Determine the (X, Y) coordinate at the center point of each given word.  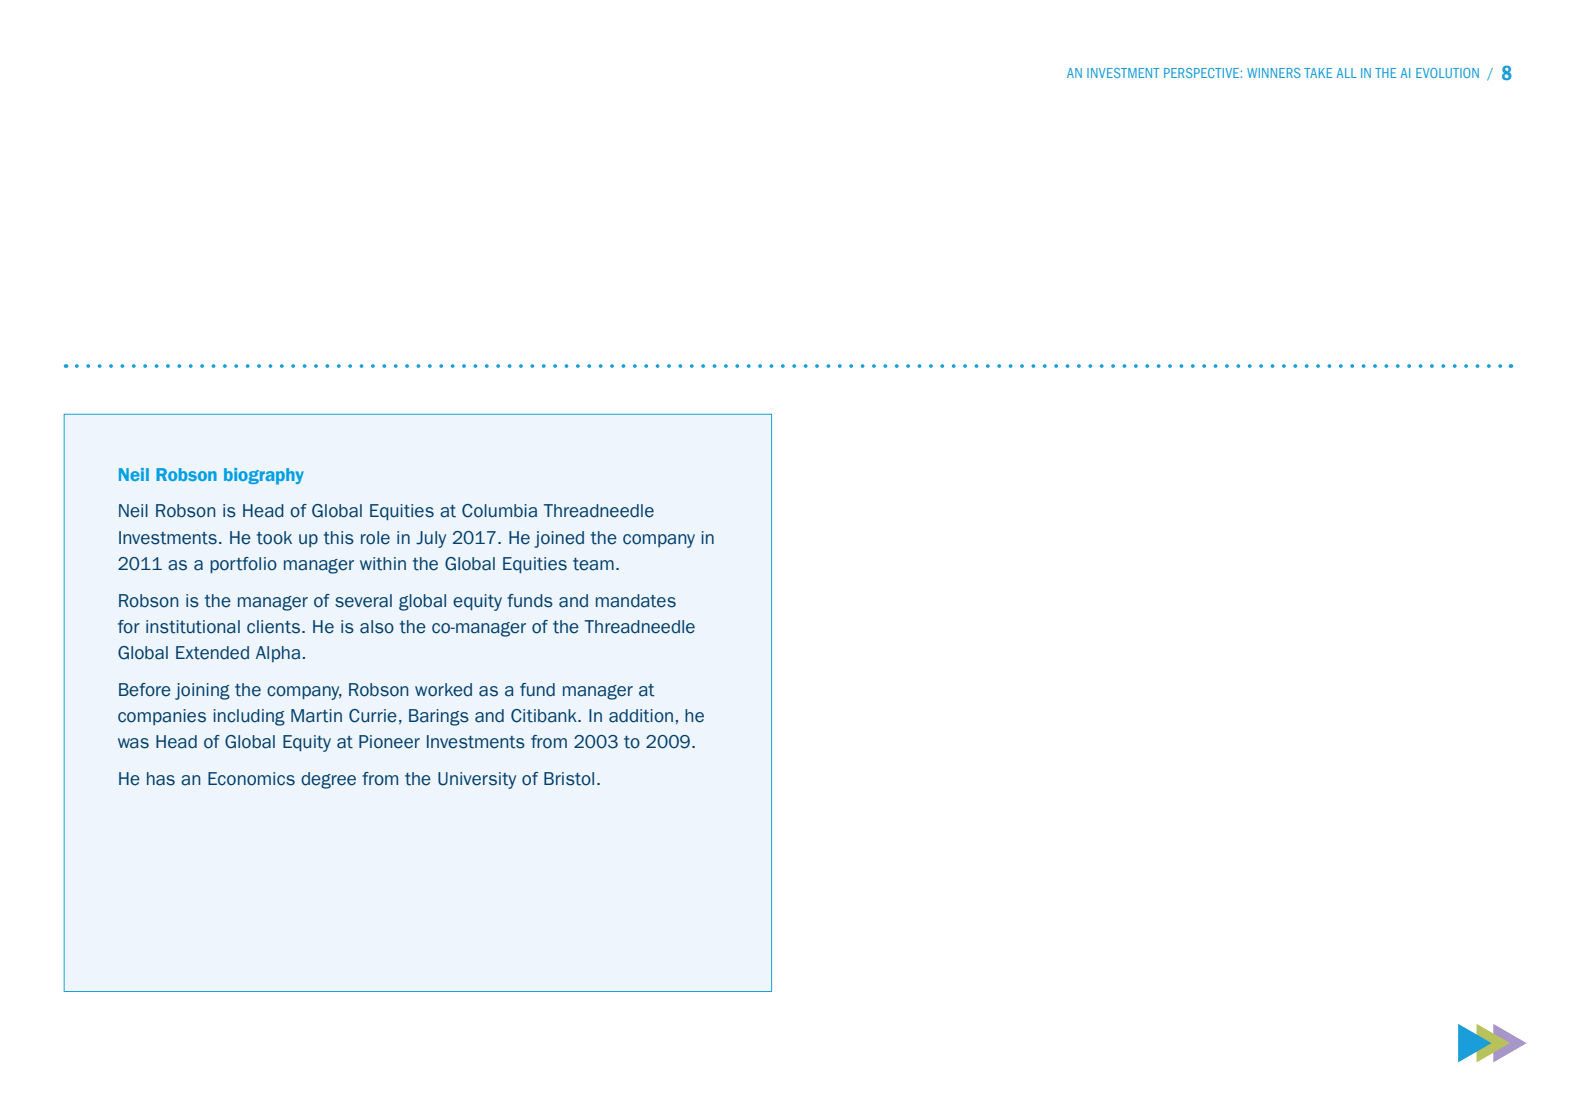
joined (559, 539)
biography (264, 476)
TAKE (1318, 73)
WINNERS (1274, 73)
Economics (251, 779)
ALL (1347, 73)
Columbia (499, 511)
